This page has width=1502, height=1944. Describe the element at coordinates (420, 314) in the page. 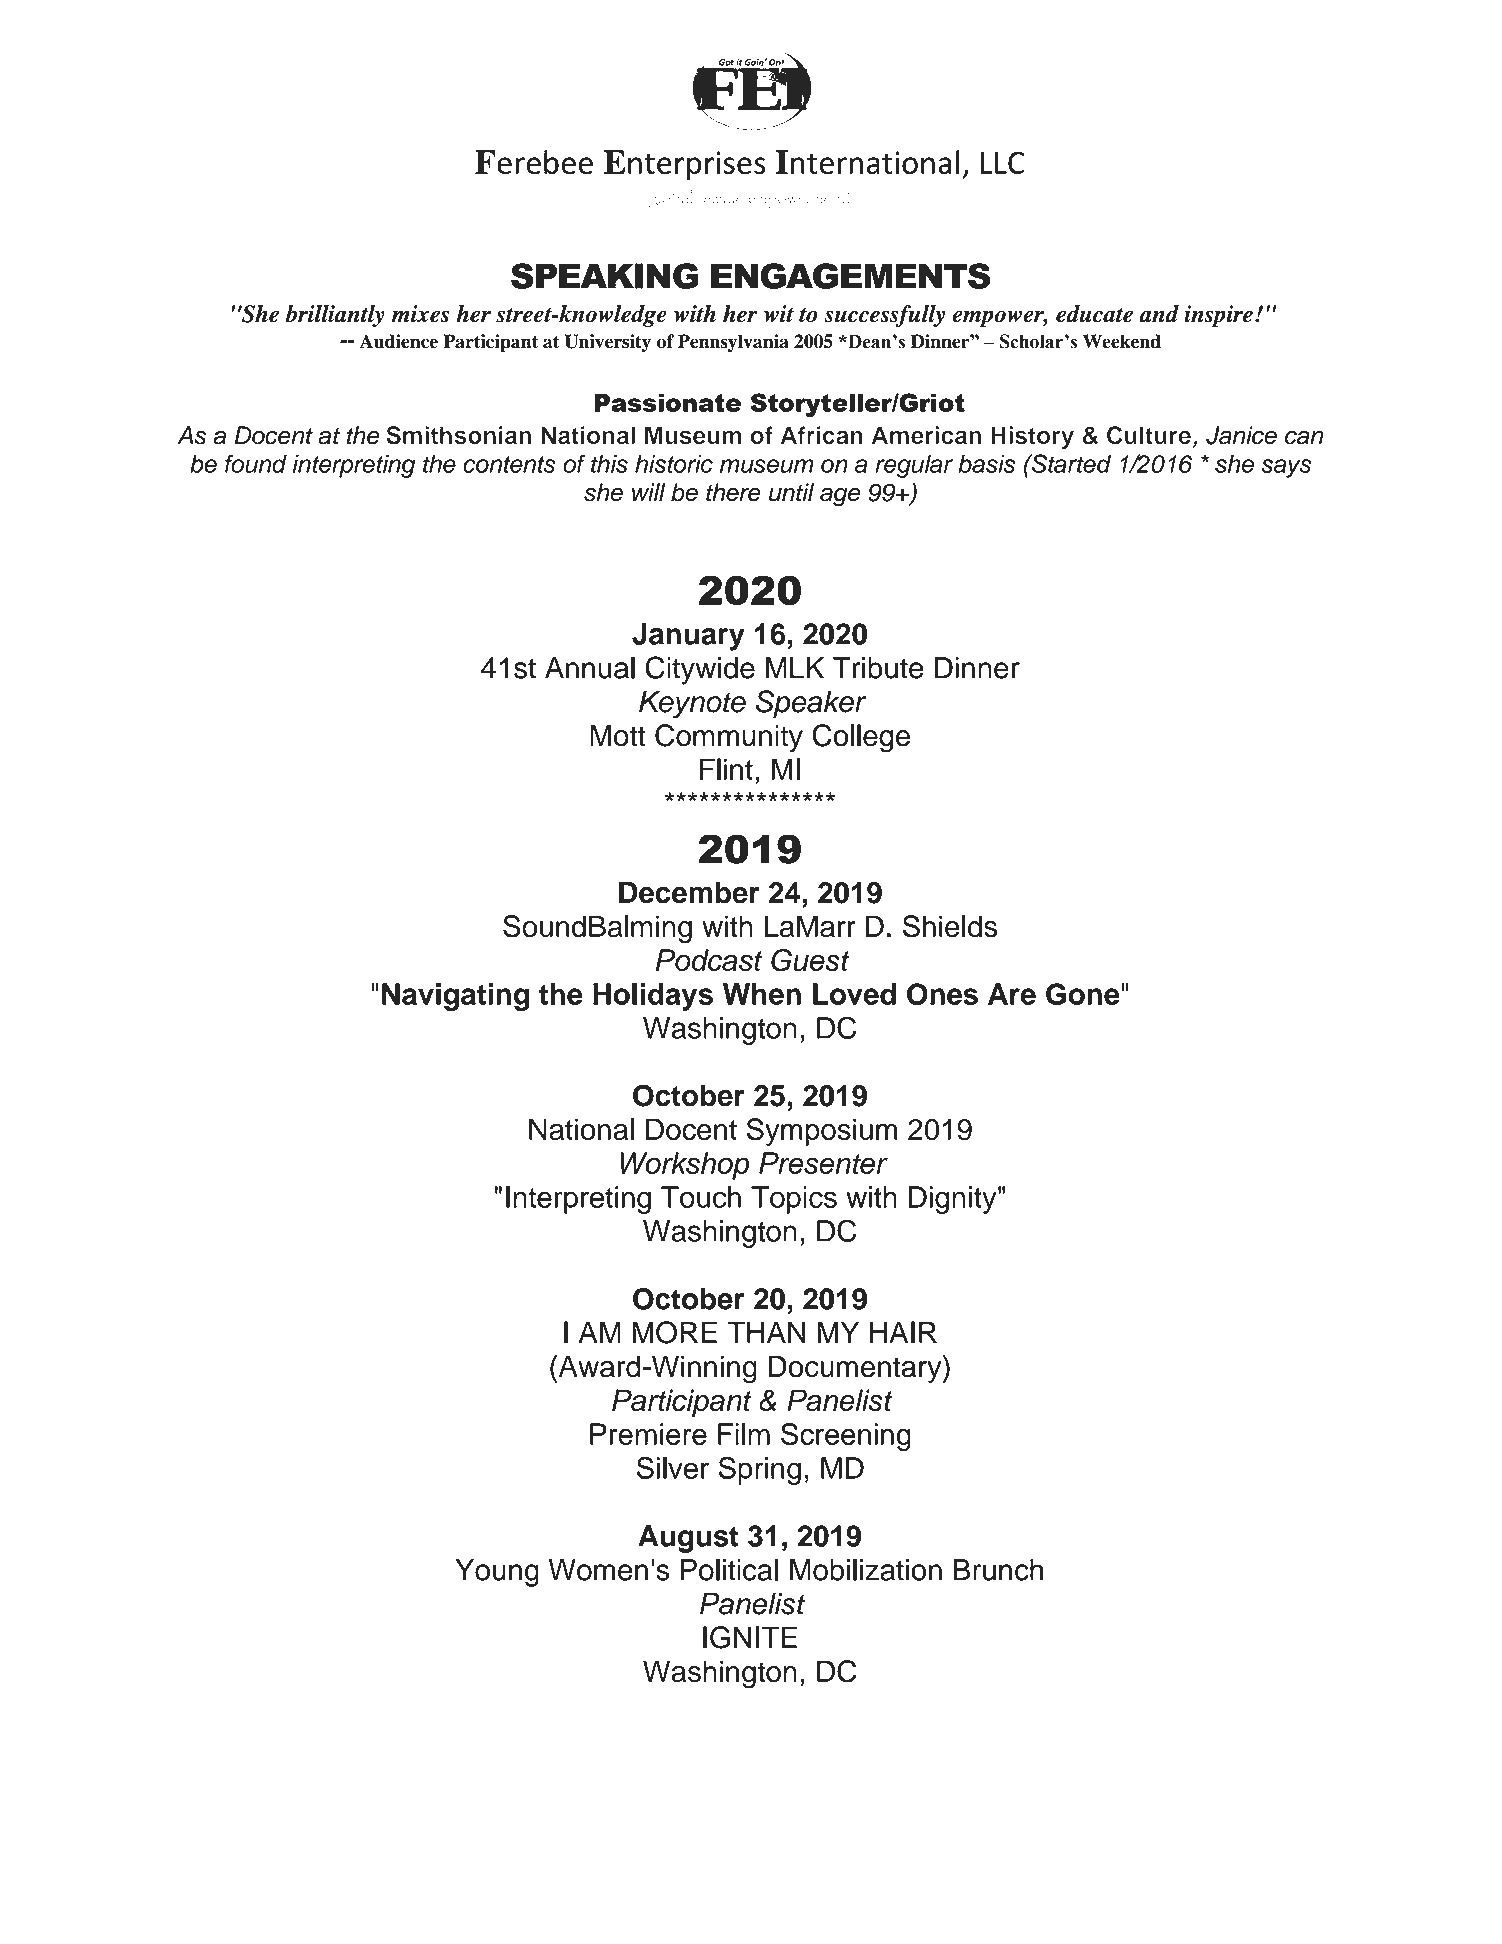

I see `mixes` at that location.
